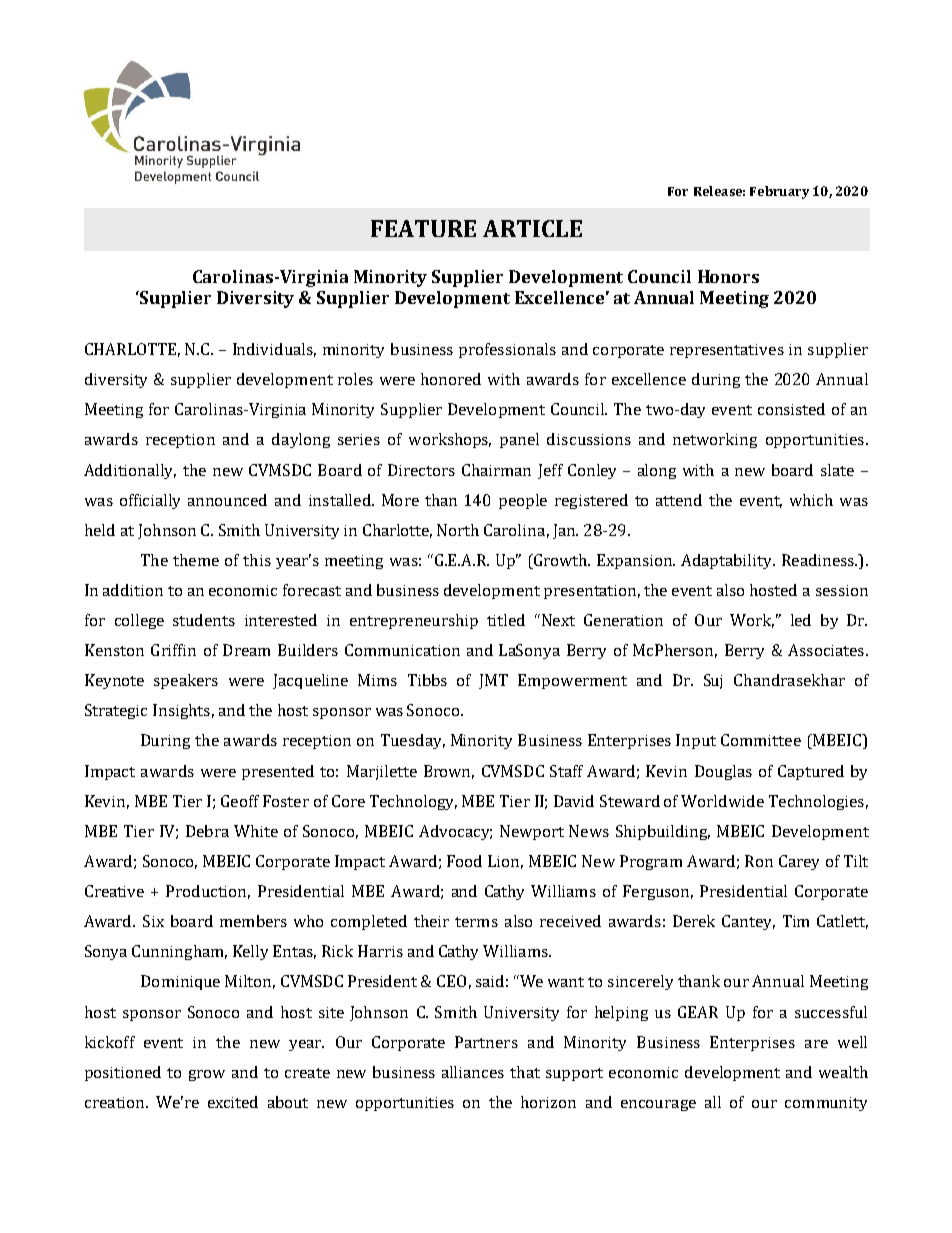  Describe the element at coordinates (473, 1072) in the page. I see `alliances` at that location.
